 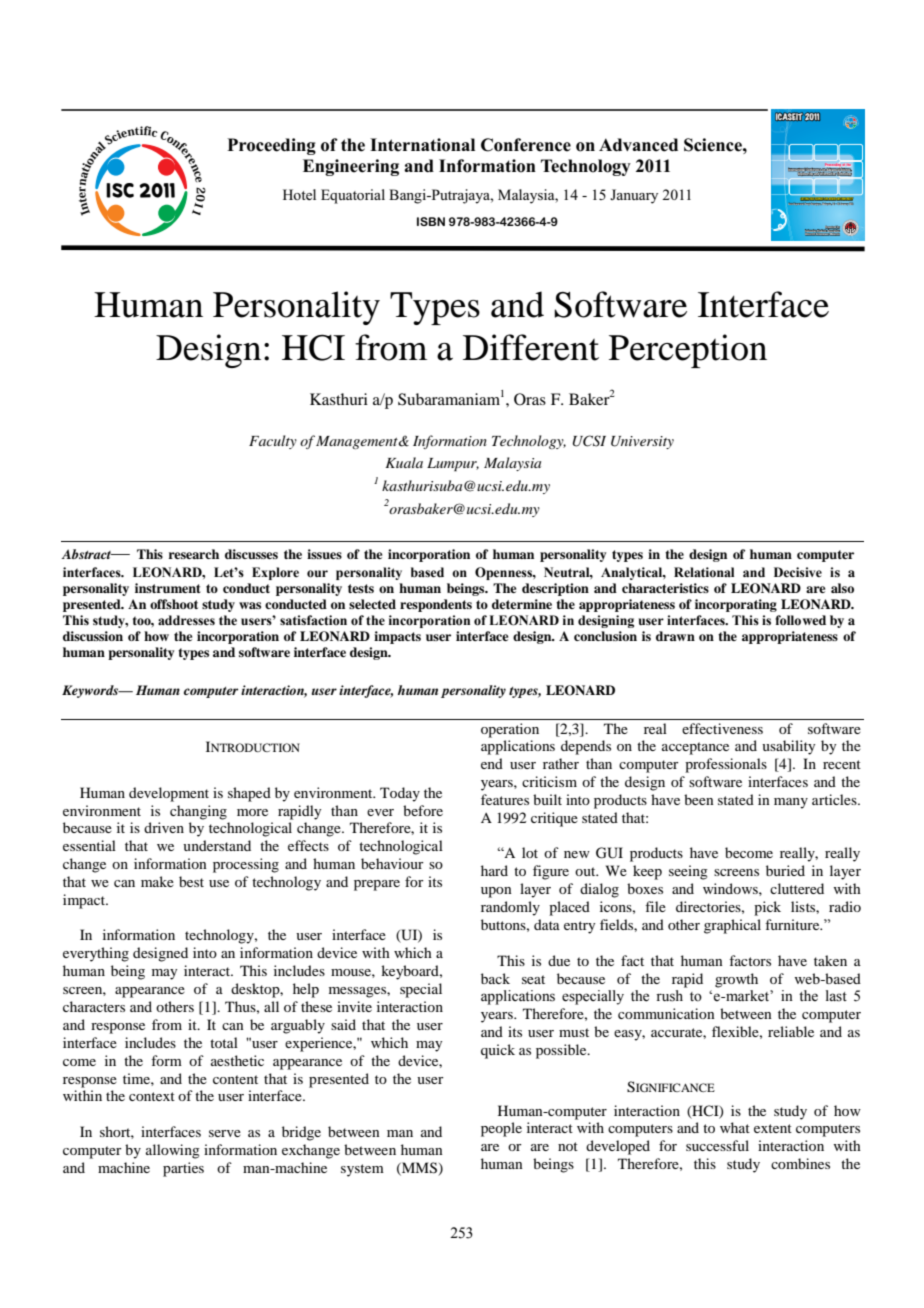 What do you see at coordinates (531, 347) in the document?
I see `Different` at bounding box center [531, 347].
